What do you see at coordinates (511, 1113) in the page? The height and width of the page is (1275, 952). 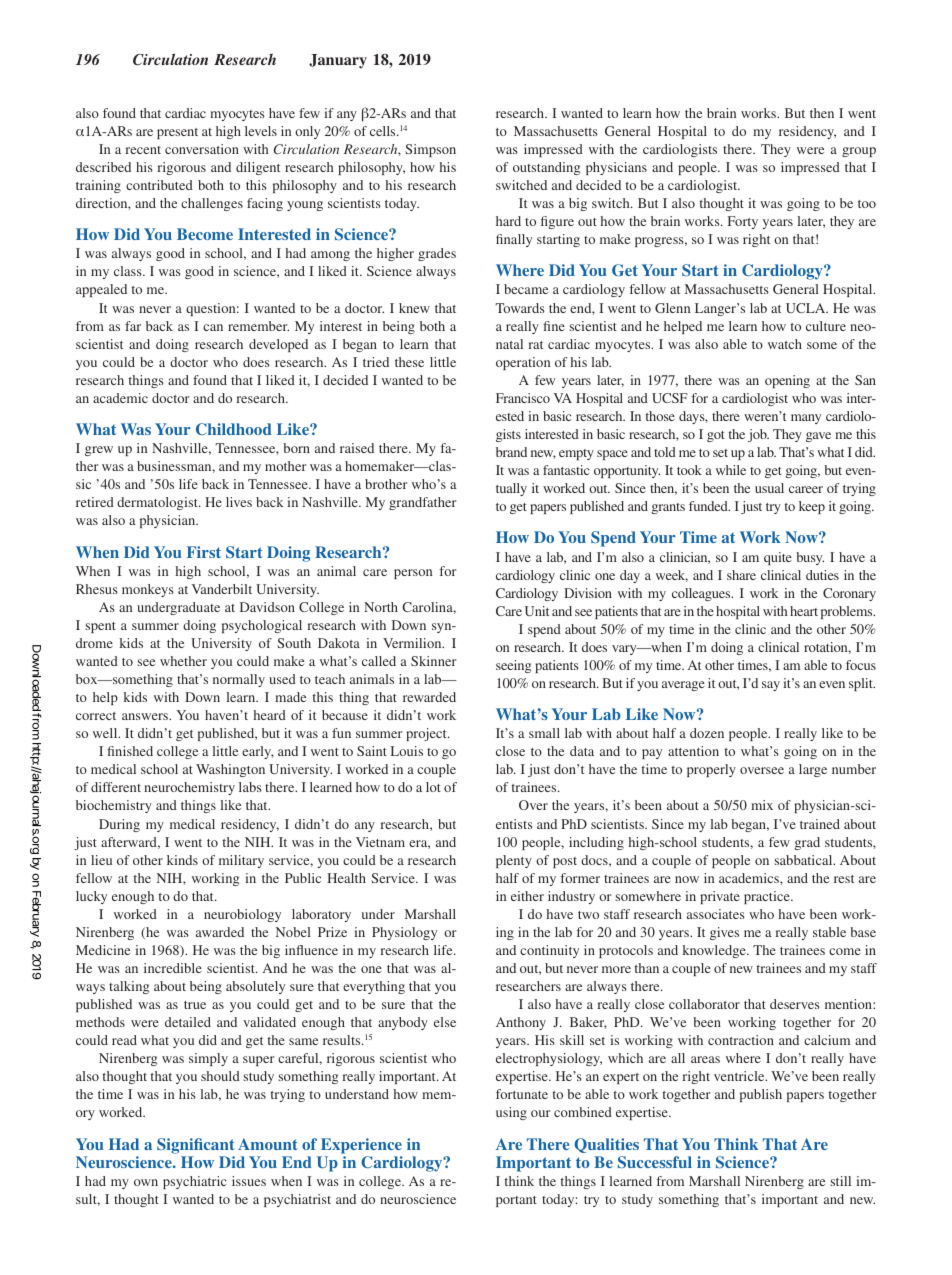 I see `using` at bounding box center [511, 1113].
